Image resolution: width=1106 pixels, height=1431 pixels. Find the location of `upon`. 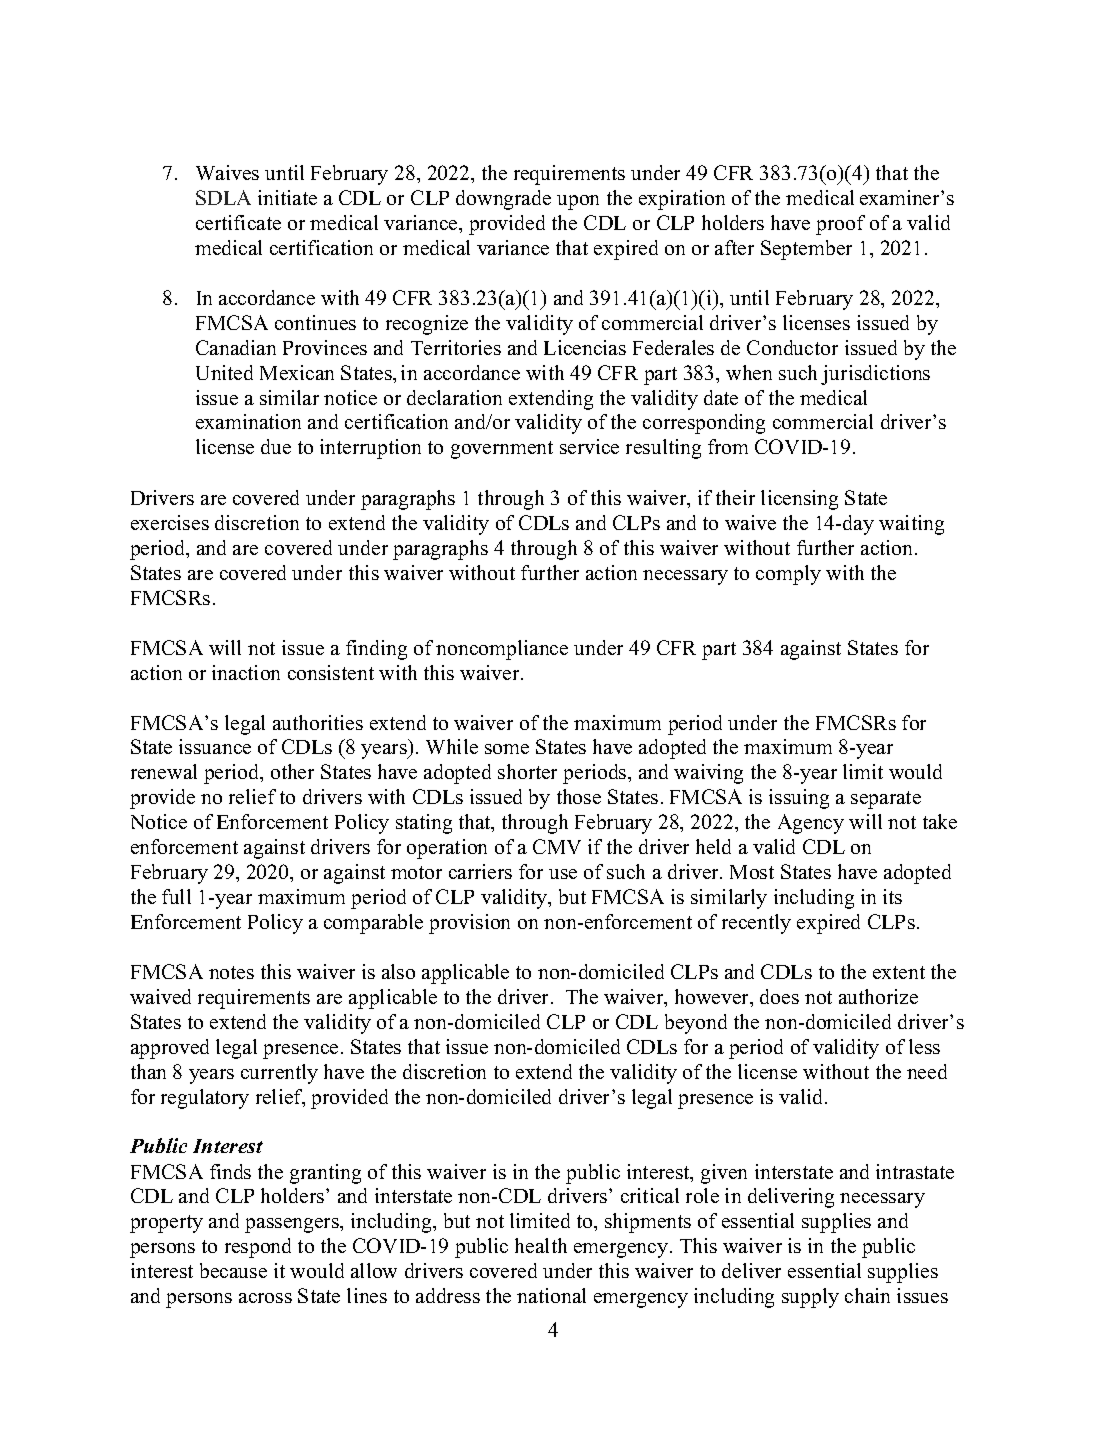

upon is located at coordinates (578, 202).
